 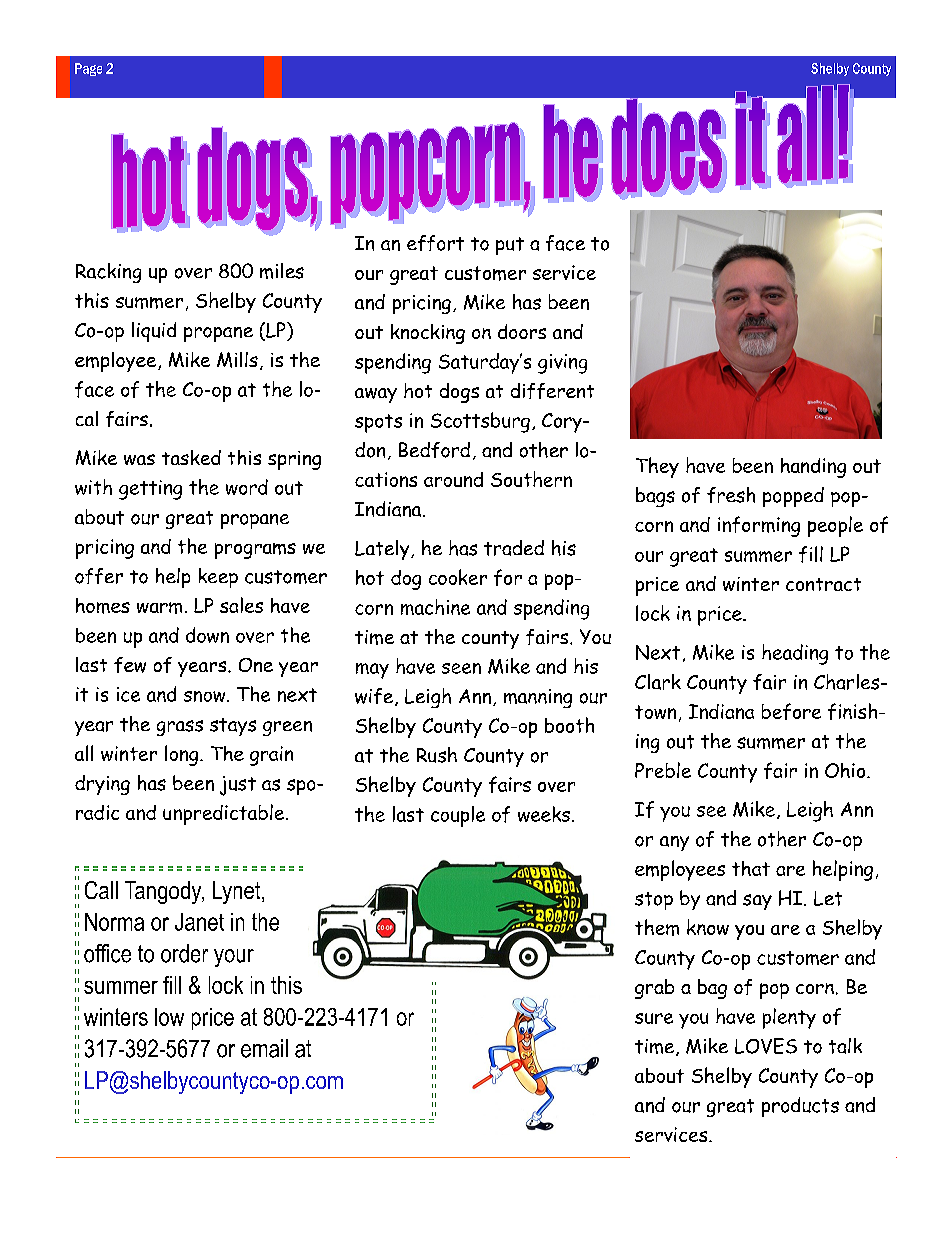 I want to click on sure, so click(x=654, y=1018).
